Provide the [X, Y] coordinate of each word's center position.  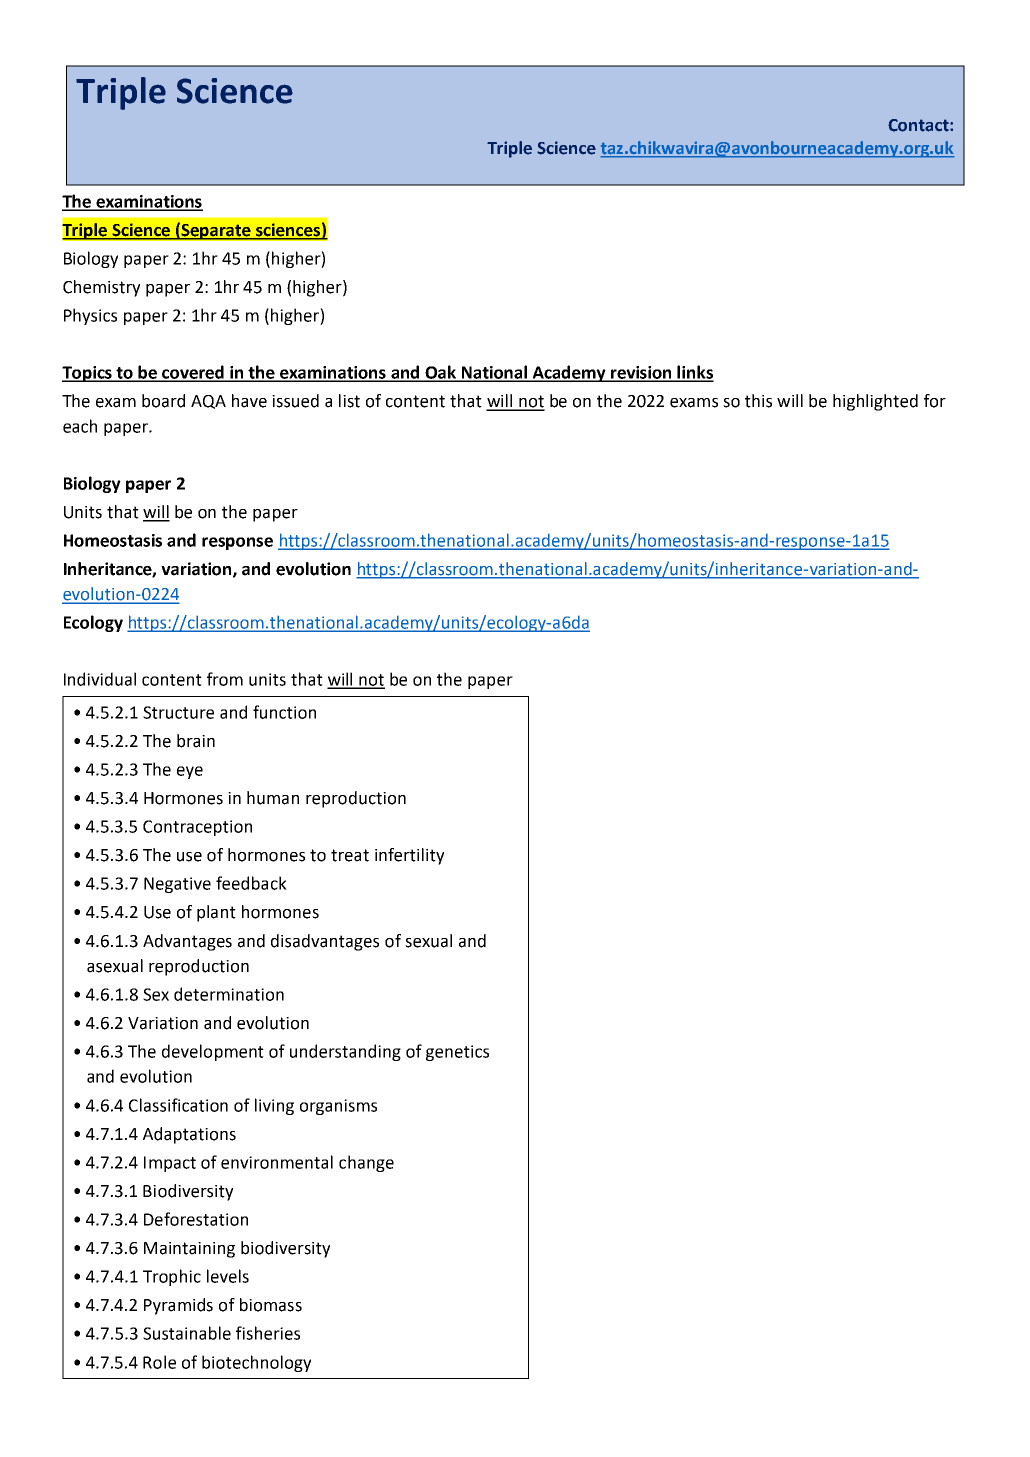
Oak [441, 373]
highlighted [875, 402]
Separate [216, 232]
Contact [919, 125]
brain [196, 741]
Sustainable [187, 1333]
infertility [409, 856]
